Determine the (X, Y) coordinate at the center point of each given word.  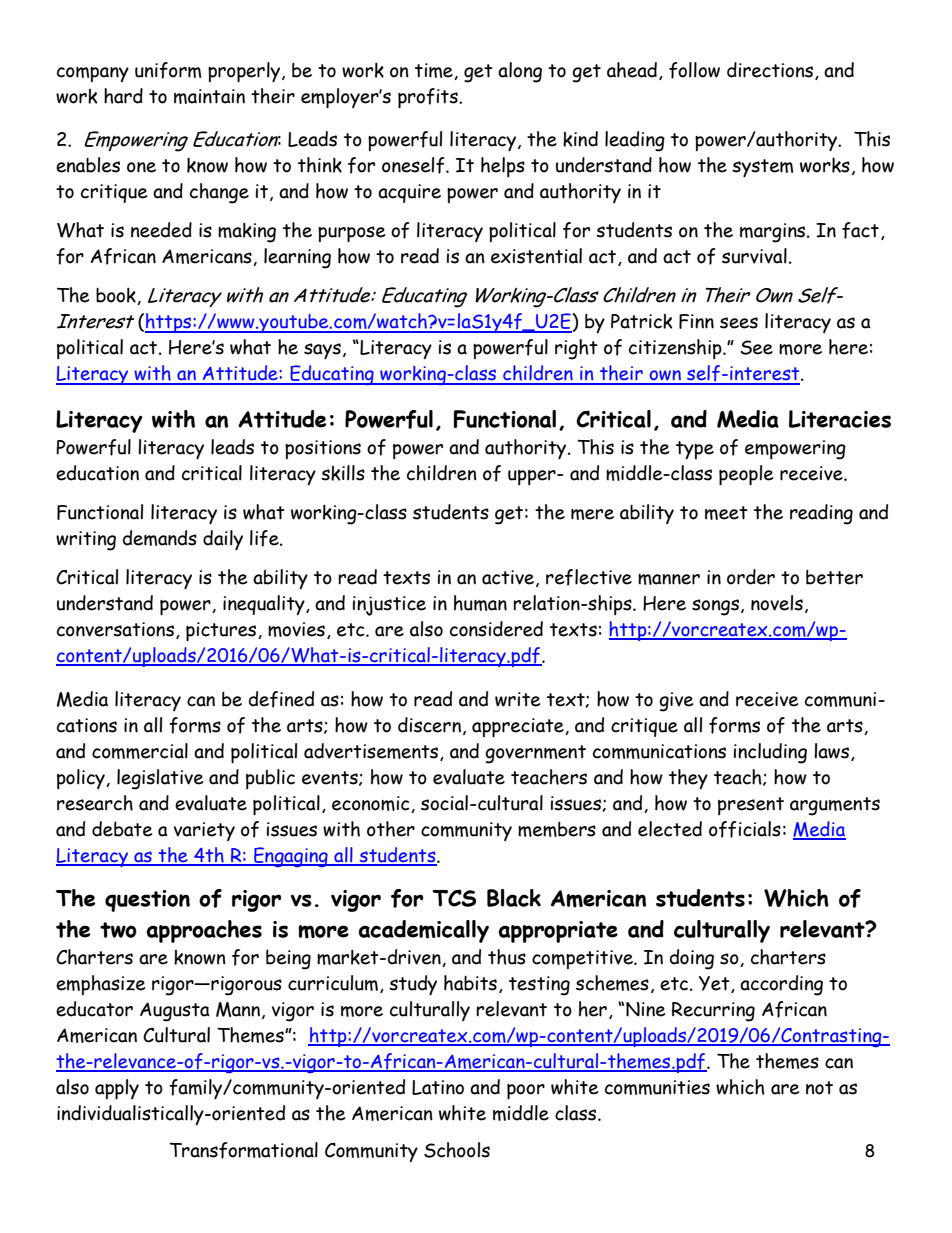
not (819, 1088)
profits (429, 98)
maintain (209, 96)
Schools (457, 1150)
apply (117, 1089)
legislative (160, 779)
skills (343, 473)
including (770, 753)
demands (160, 538)
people (746, 475)
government (535, 754)
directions (770, 70)
